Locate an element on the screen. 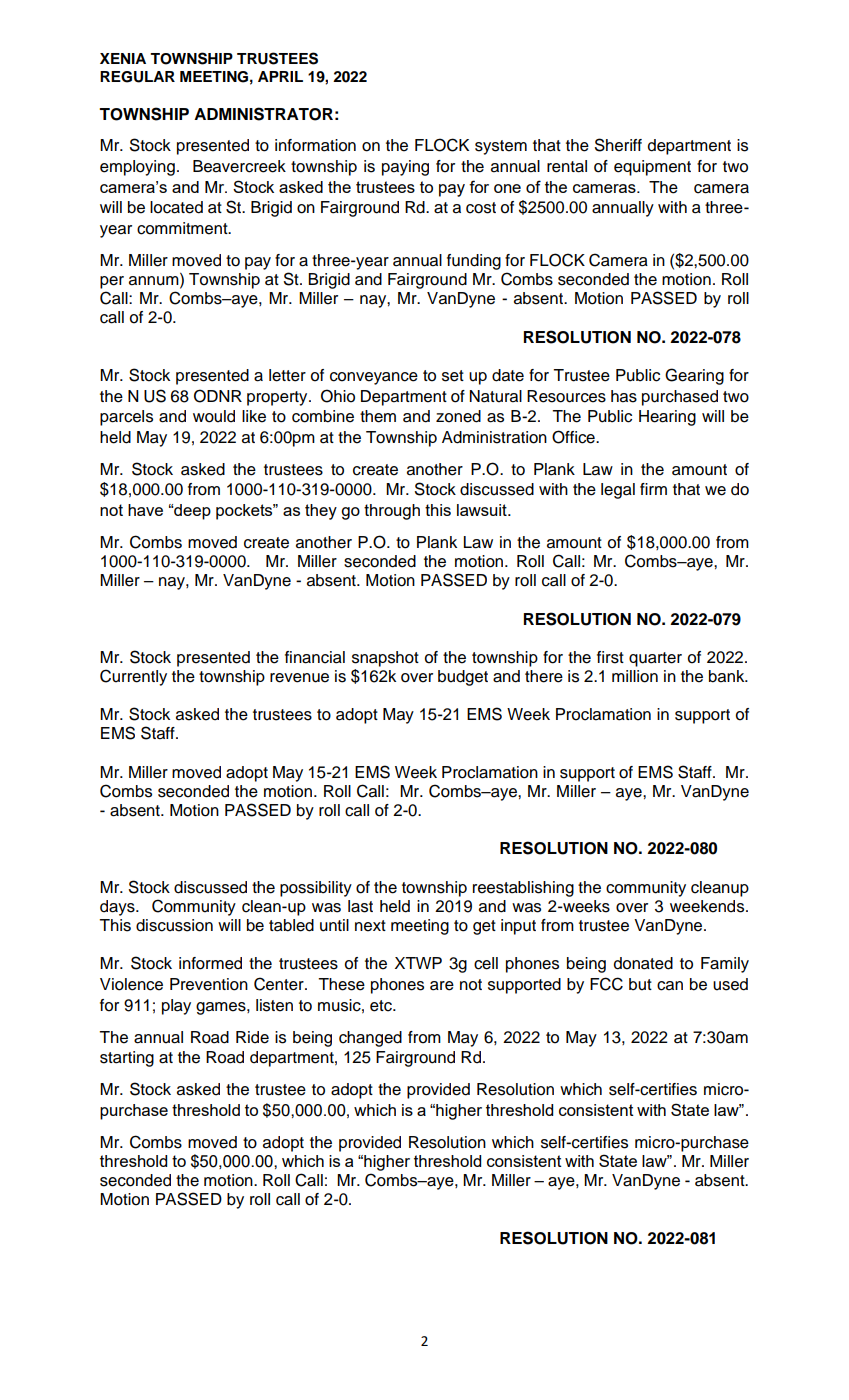 The height and width of the screenshot is (1400, 849). through is located at coordinates (392, 512).
